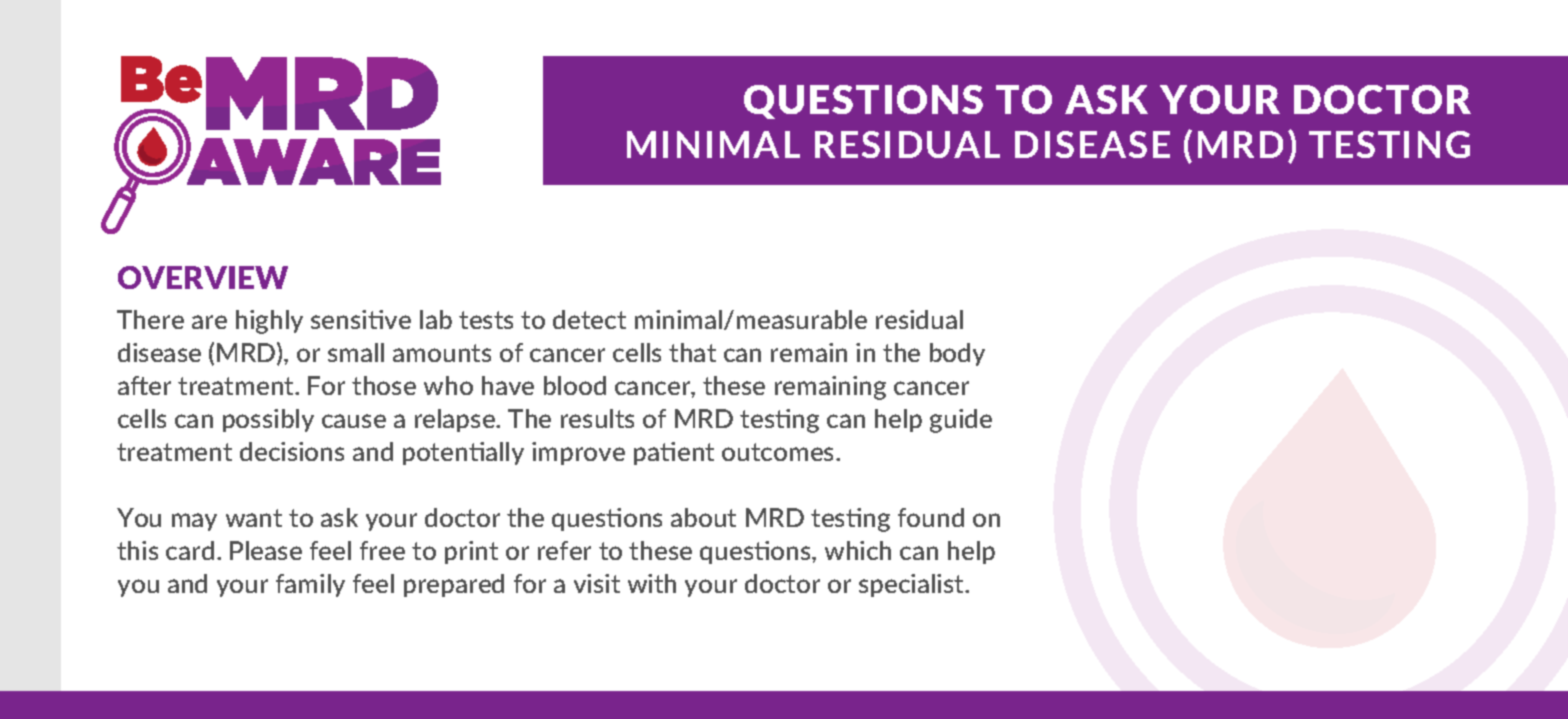 The height and width of the screenshot is (719, 1568). What do you see at coordinates (268, 420) in the screenshot?
I see `possibly` at bounding box center [268, 420].
